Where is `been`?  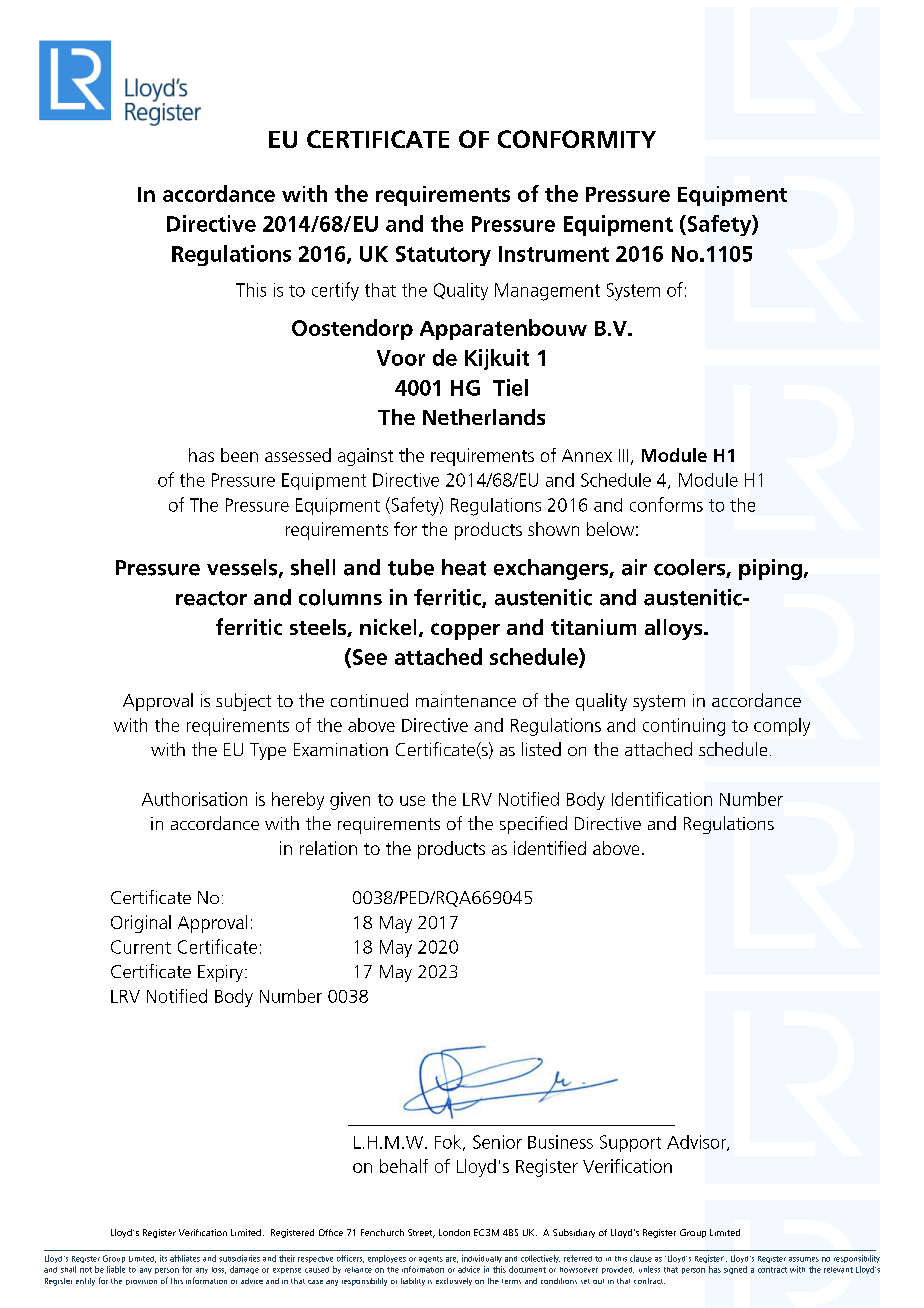
been is located at coordinates (239, 455).
